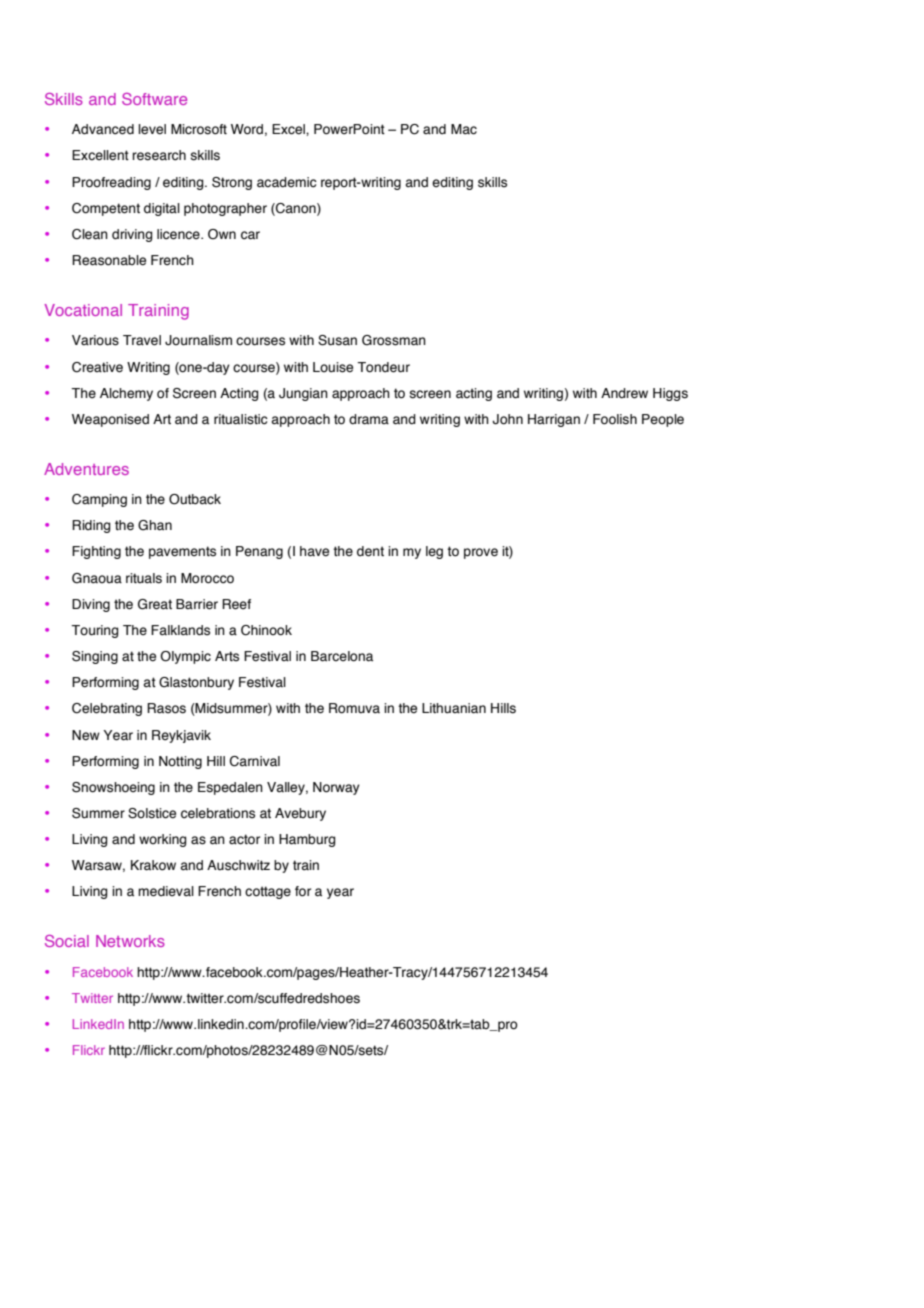  Describe the element at coordinates (126, 394) in the screenshot. I see `Alchemy` at that location.
